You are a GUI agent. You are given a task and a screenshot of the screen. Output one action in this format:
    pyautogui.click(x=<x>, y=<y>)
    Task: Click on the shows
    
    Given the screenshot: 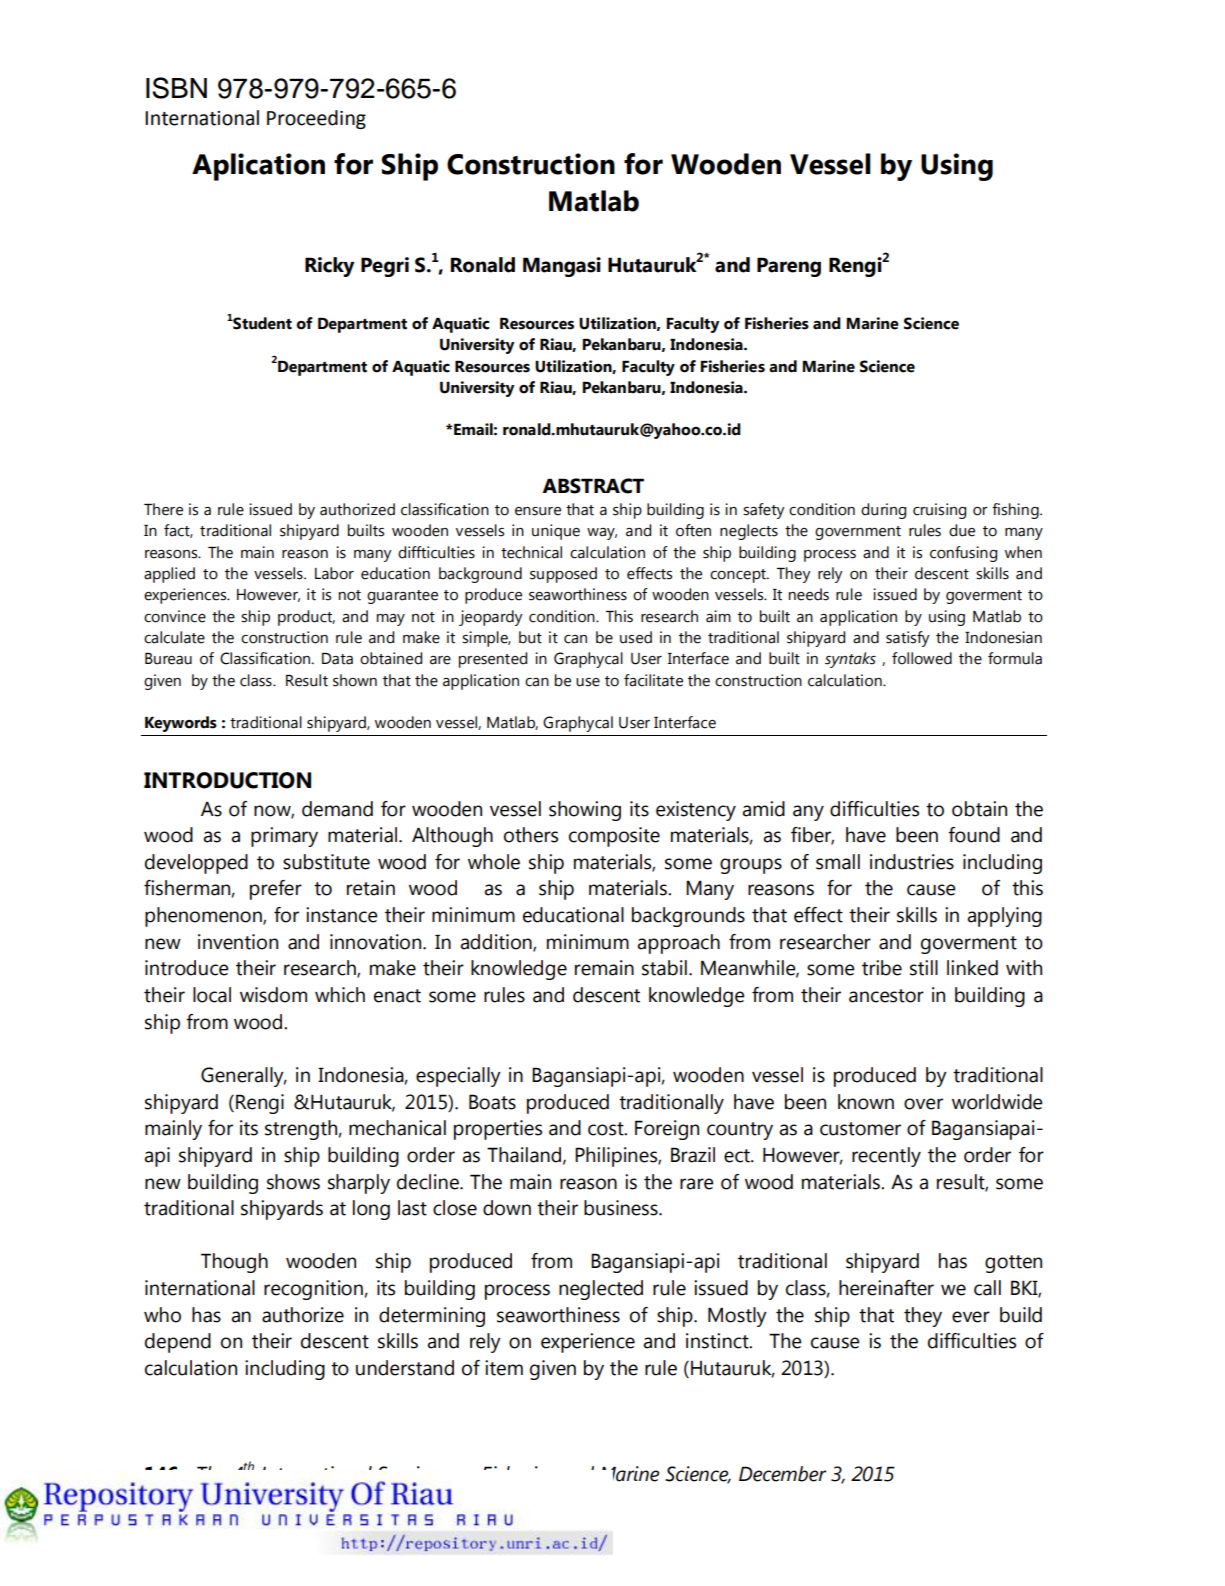 What is the action you would take?
    pyautogui.click(x=293, y=1182)
